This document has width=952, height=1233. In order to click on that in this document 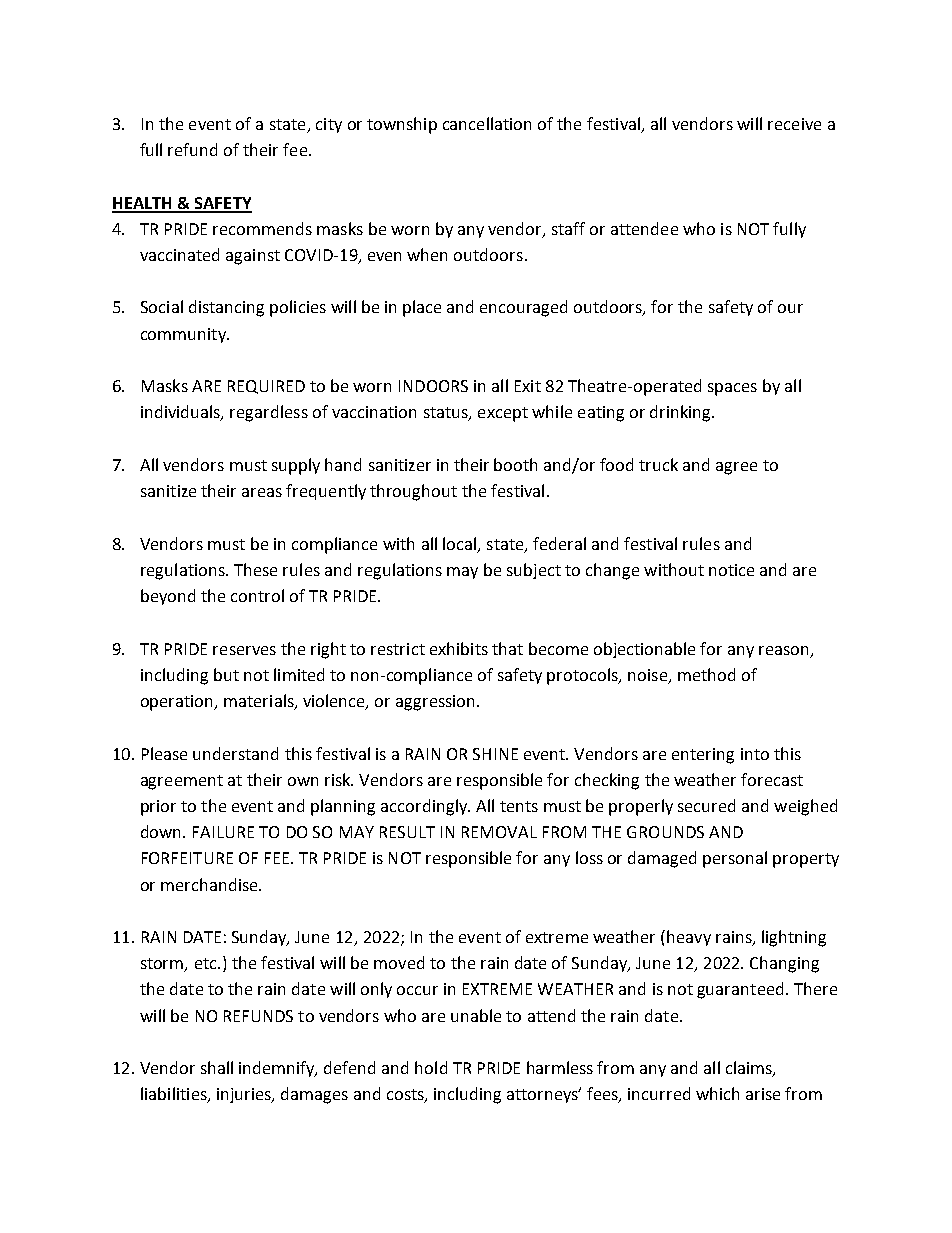, I will do `click(507, 648)`.
